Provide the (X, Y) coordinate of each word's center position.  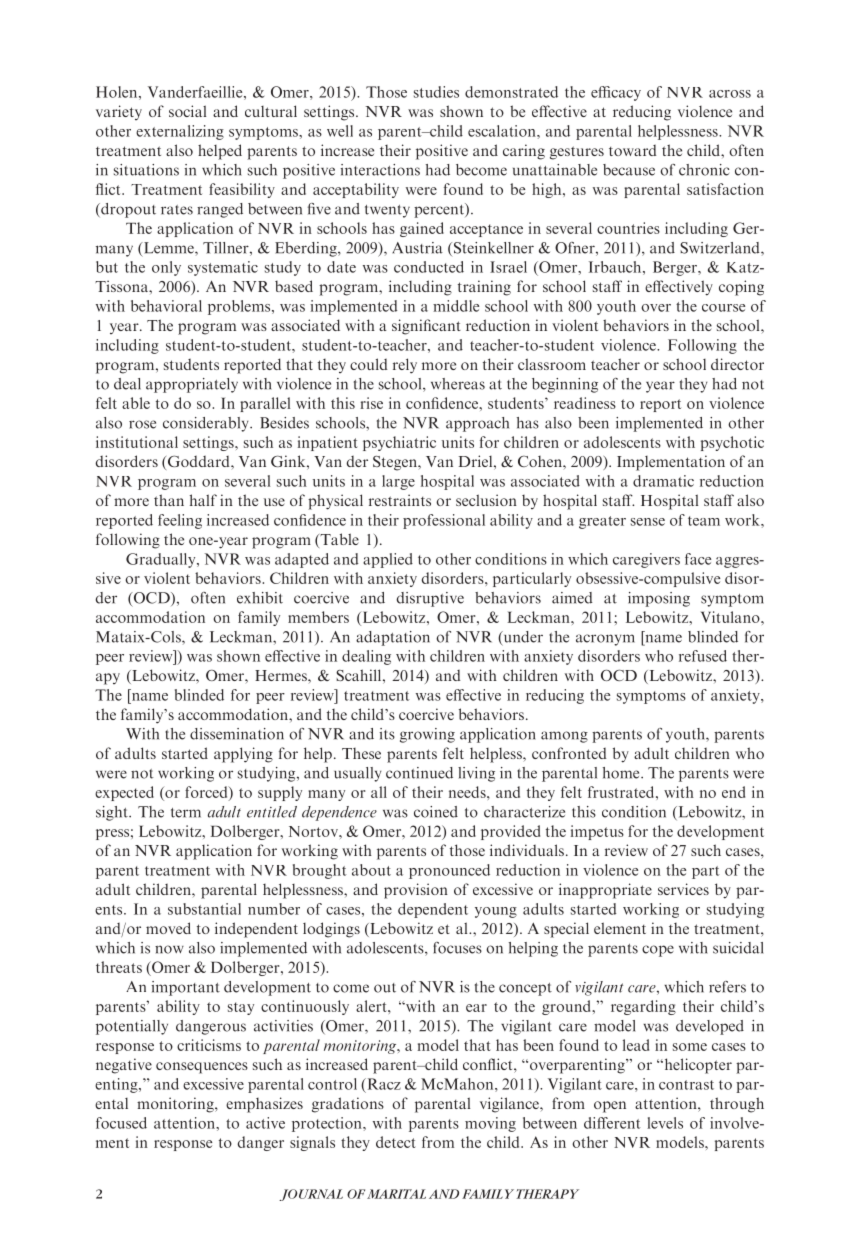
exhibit (260, 598)
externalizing (180, 132)
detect (396, 1142)
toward (633, 150)
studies (436, 92)
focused (121, 1123)
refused (703, 656)
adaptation (393, 638)
